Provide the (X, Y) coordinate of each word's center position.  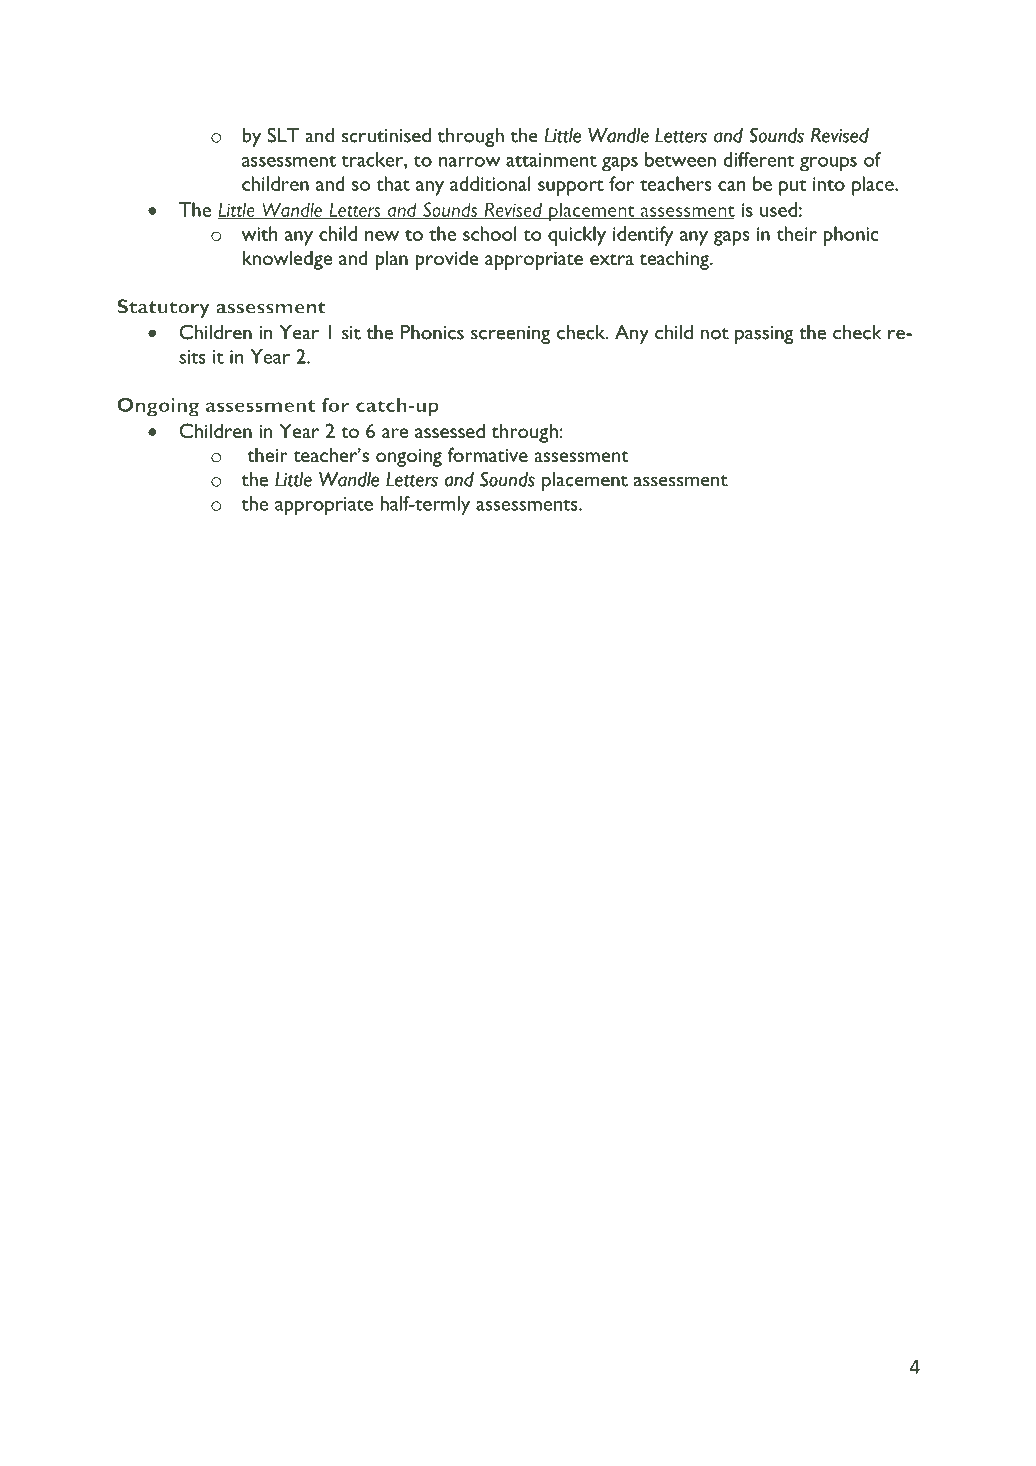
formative (488, 454)
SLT (283, 135)
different (758, 159)
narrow (470, 162)
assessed (450, 430)
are (395, 433)
